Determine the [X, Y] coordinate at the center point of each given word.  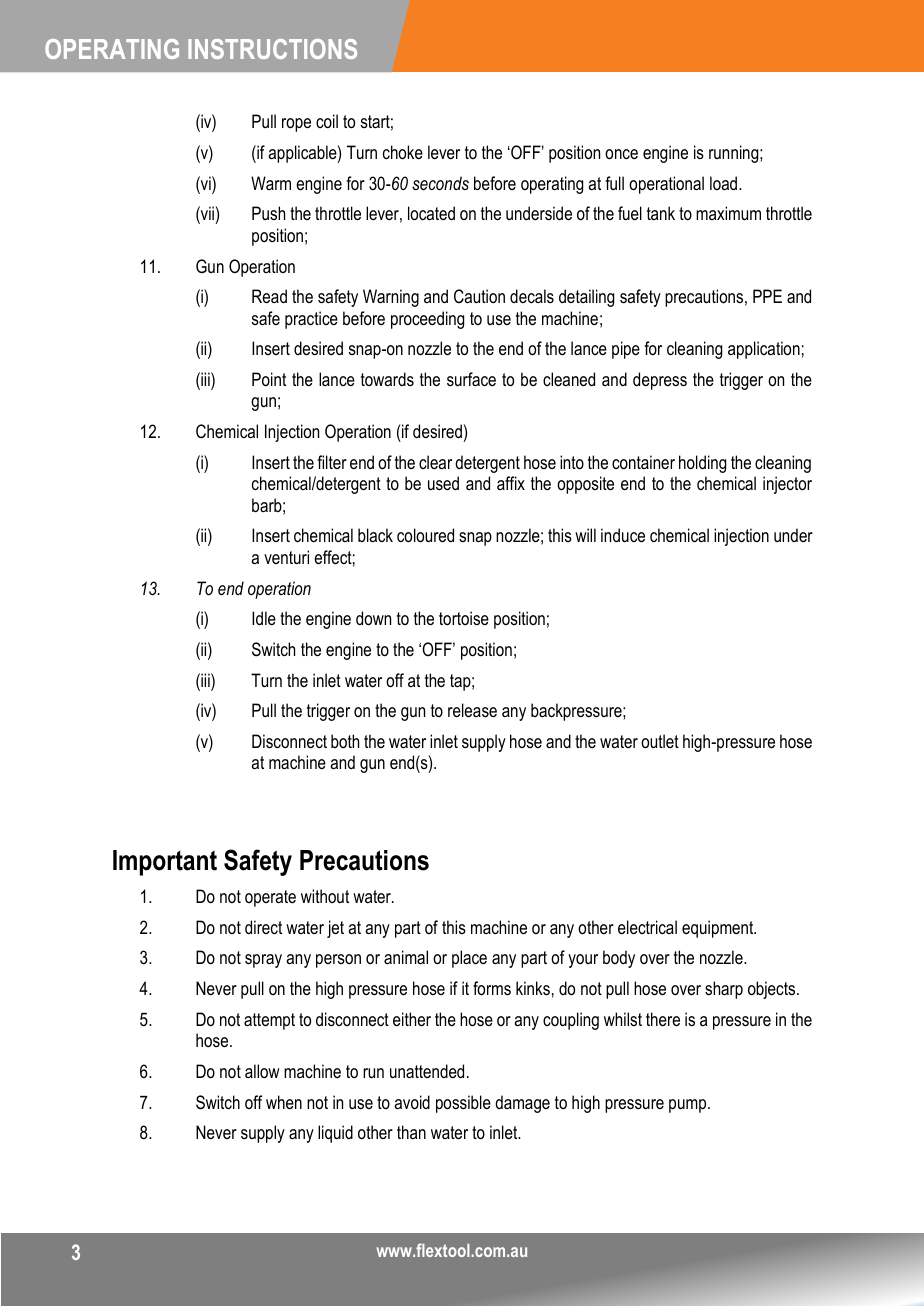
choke [403, 152]
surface [471, 379]
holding [702, 464]
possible [463, 1104]
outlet [660, 741]
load [725, 183]
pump [689, 1106]
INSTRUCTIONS [272, 49]
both [345, 741]
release [472, 710]
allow [262, 1071]
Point [269, 379]
